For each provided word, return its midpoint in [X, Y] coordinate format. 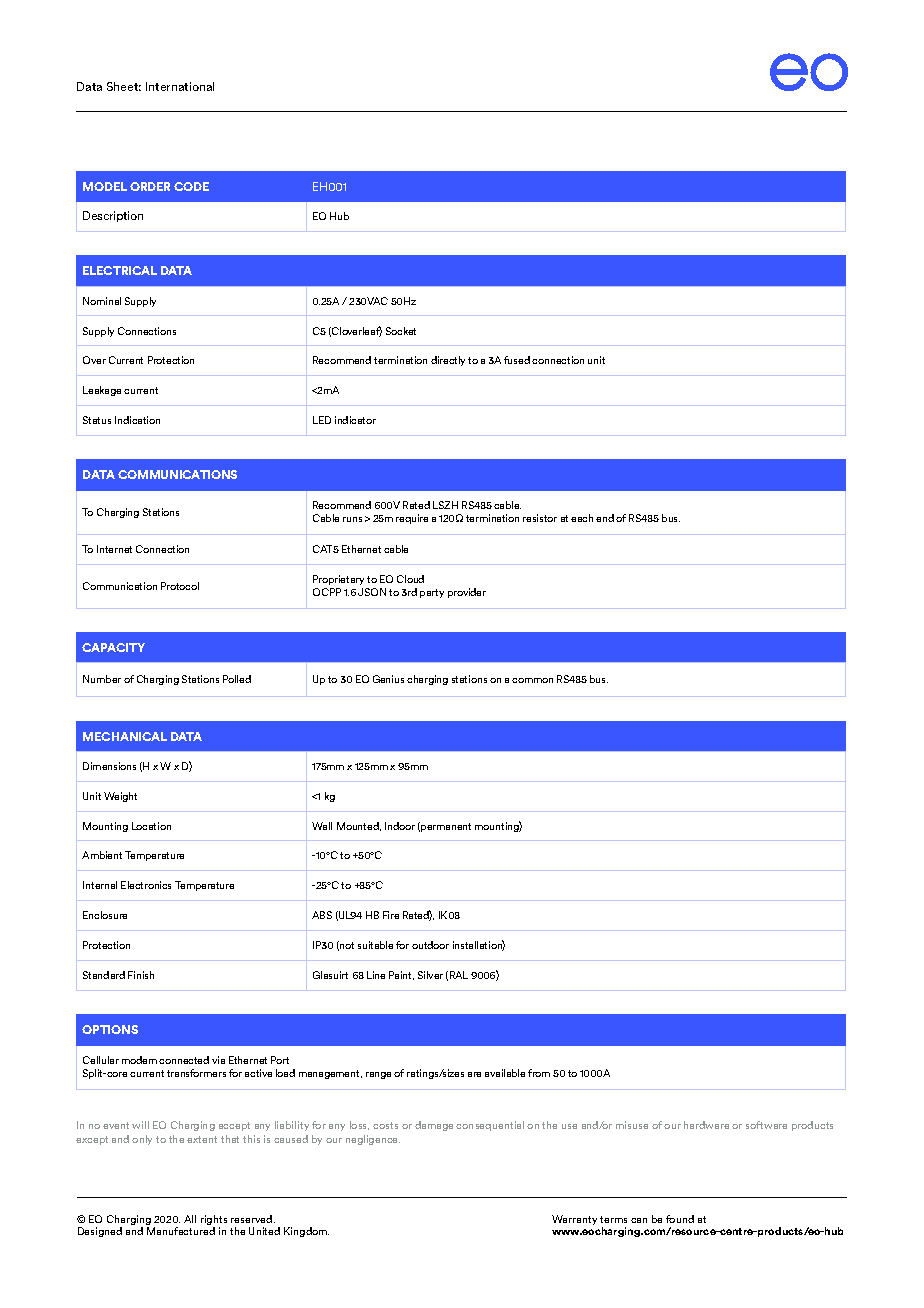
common [532, 680]
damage [434, 1126]
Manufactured [181, 1231]
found [680, 1219]
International [180, 86]
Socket [401, 331]
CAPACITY [113, 647]
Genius [388, 679]
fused [517, 360]
